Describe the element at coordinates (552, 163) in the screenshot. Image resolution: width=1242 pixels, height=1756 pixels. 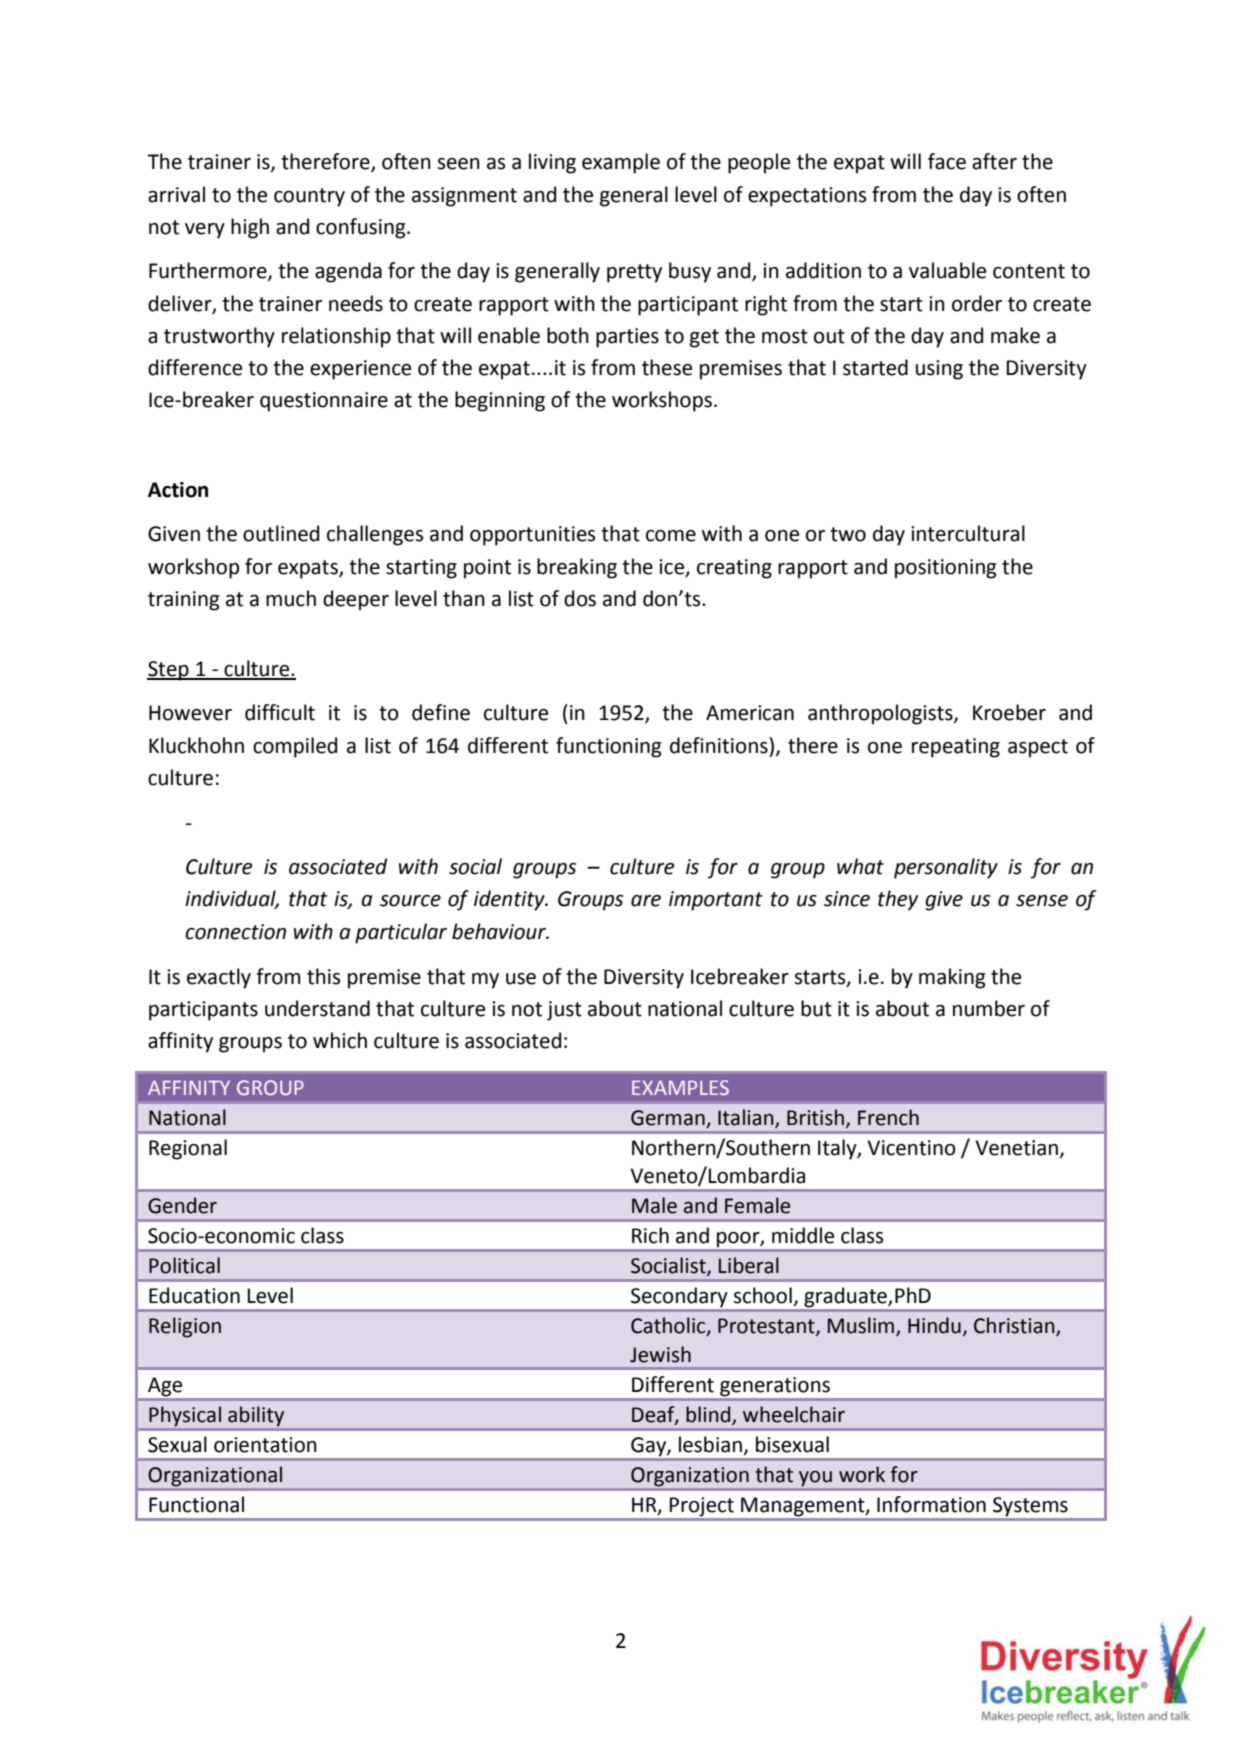
I see `living` at that location.
